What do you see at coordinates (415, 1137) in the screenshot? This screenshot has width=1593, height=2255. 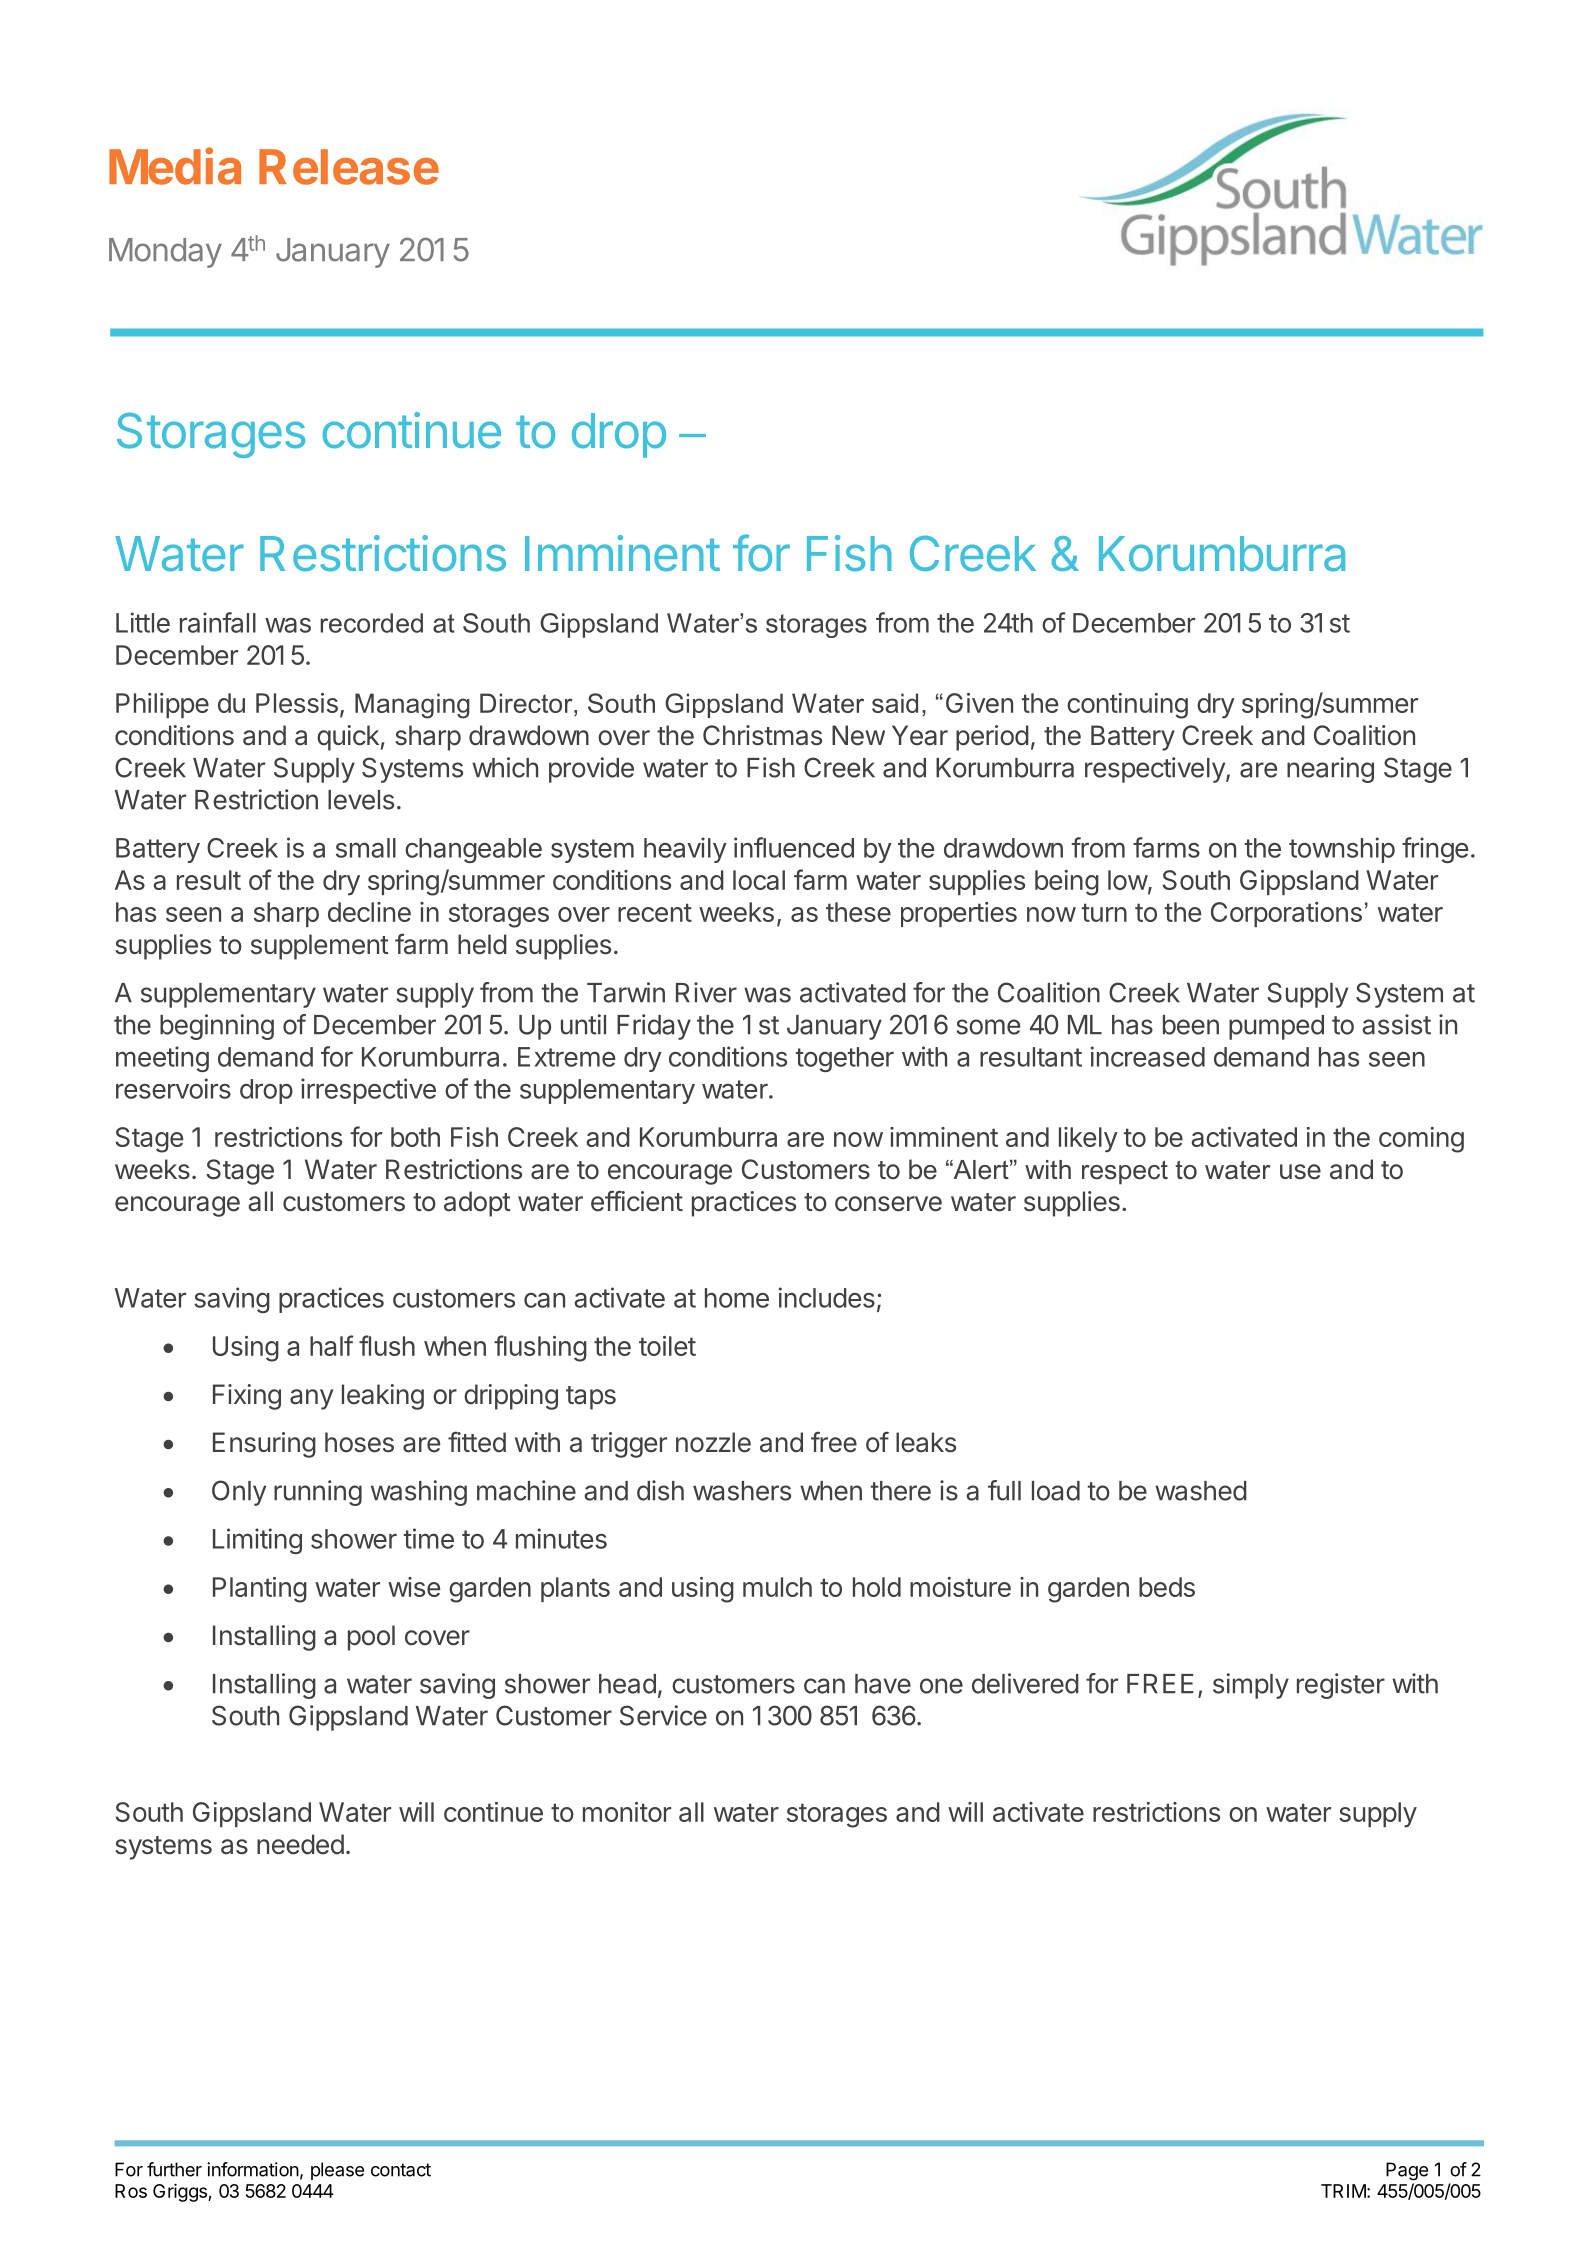 I see `both` at bounding box center [415, 1137].
